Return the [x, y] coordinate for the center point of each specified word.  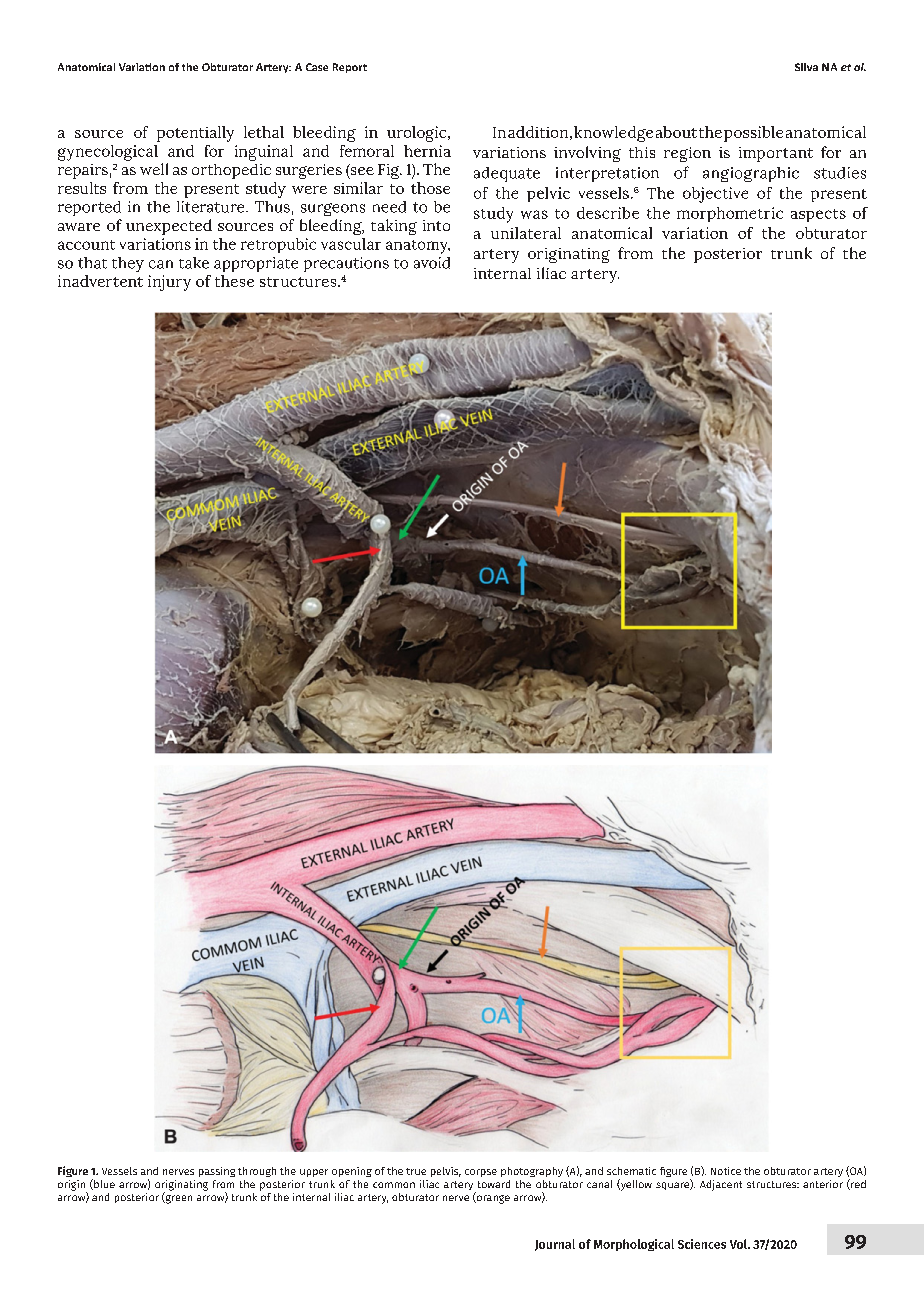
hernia [427, 151]
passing [217, 1172]
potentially [195, 134]
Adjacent [721, 1185]
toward [494, 1184]
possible [753, 134]
